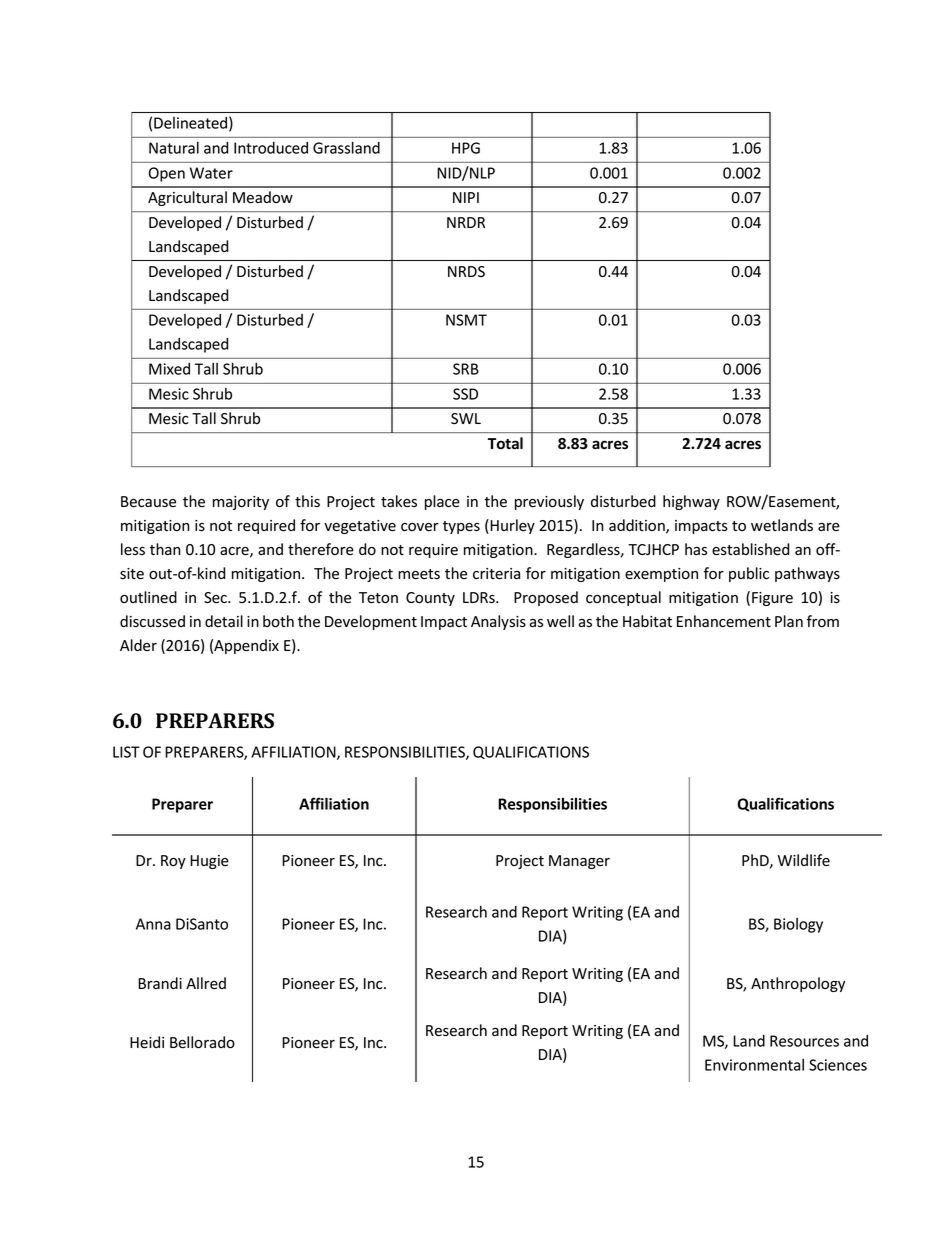 This page has width=952, height=1233. Describe the element at coordinates (466, 369) in the page. I see `SRB` at that location.
